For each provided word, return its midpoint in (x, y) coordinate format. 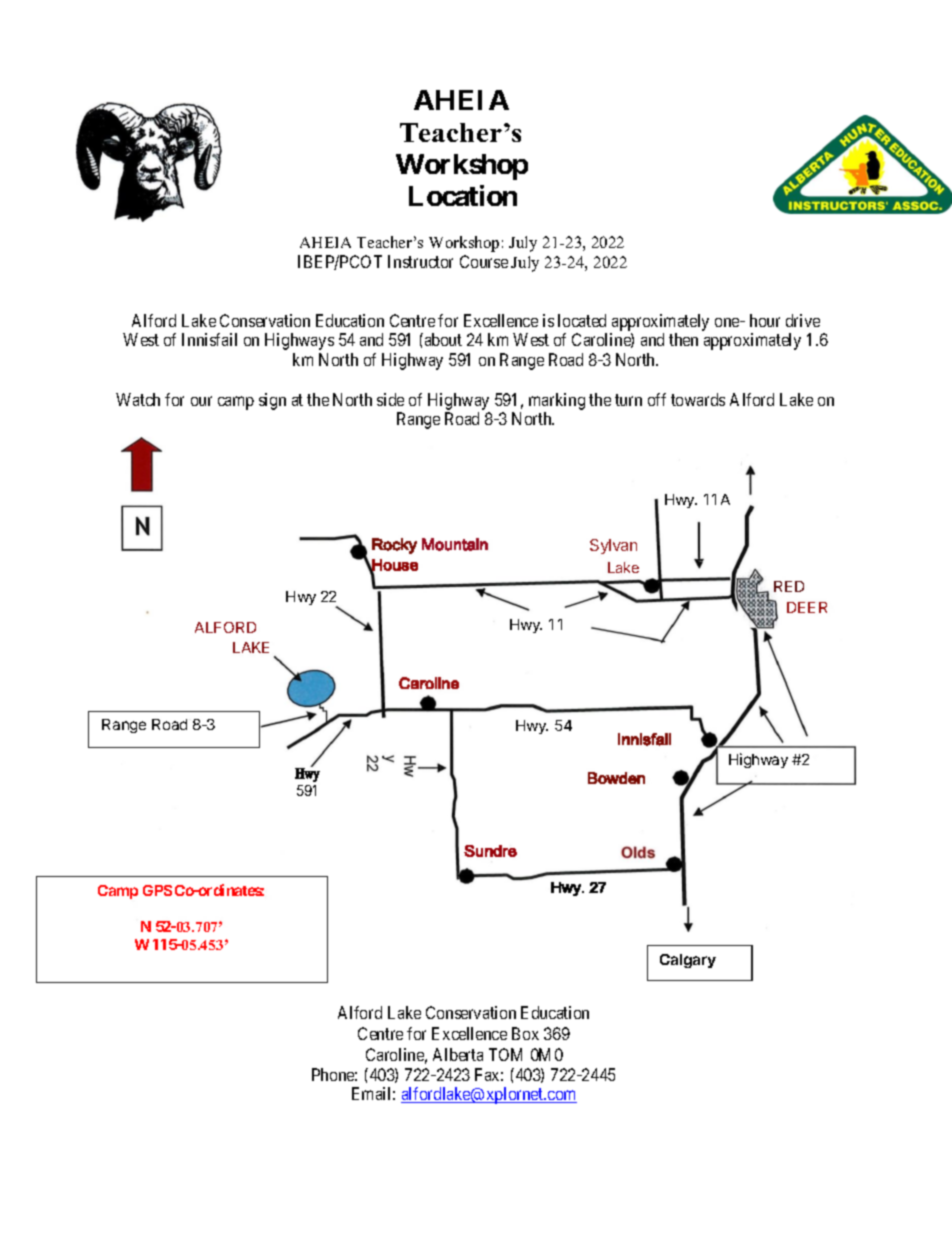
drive (803, 320)
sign (272, 401)
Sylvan (613, 546)
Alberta (458, 1054)
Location (463, 195)
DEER (807, 607)
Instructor (420, 261)
